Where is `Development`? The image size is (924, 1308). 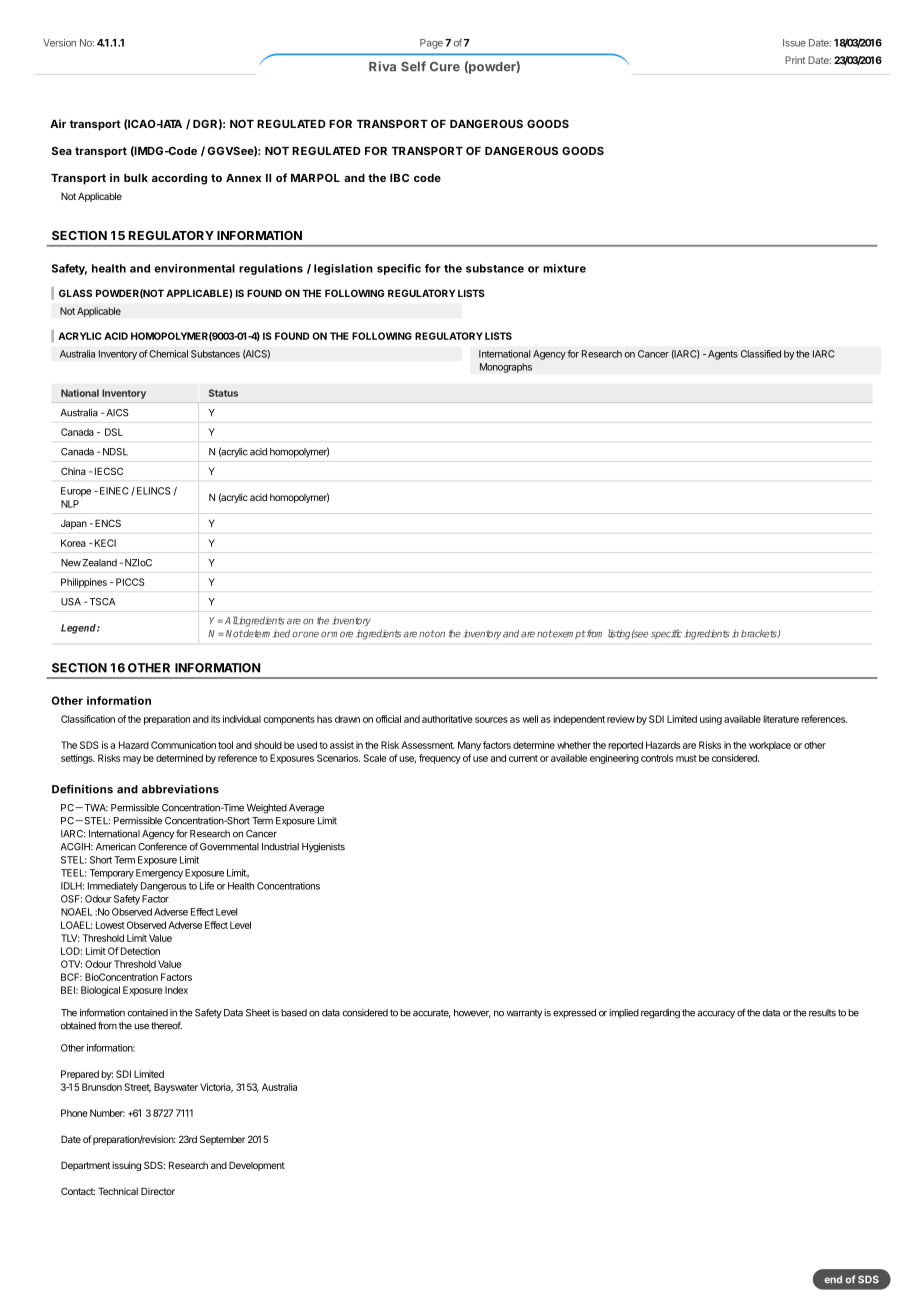
Development is located at coordinates (257, 1166).
